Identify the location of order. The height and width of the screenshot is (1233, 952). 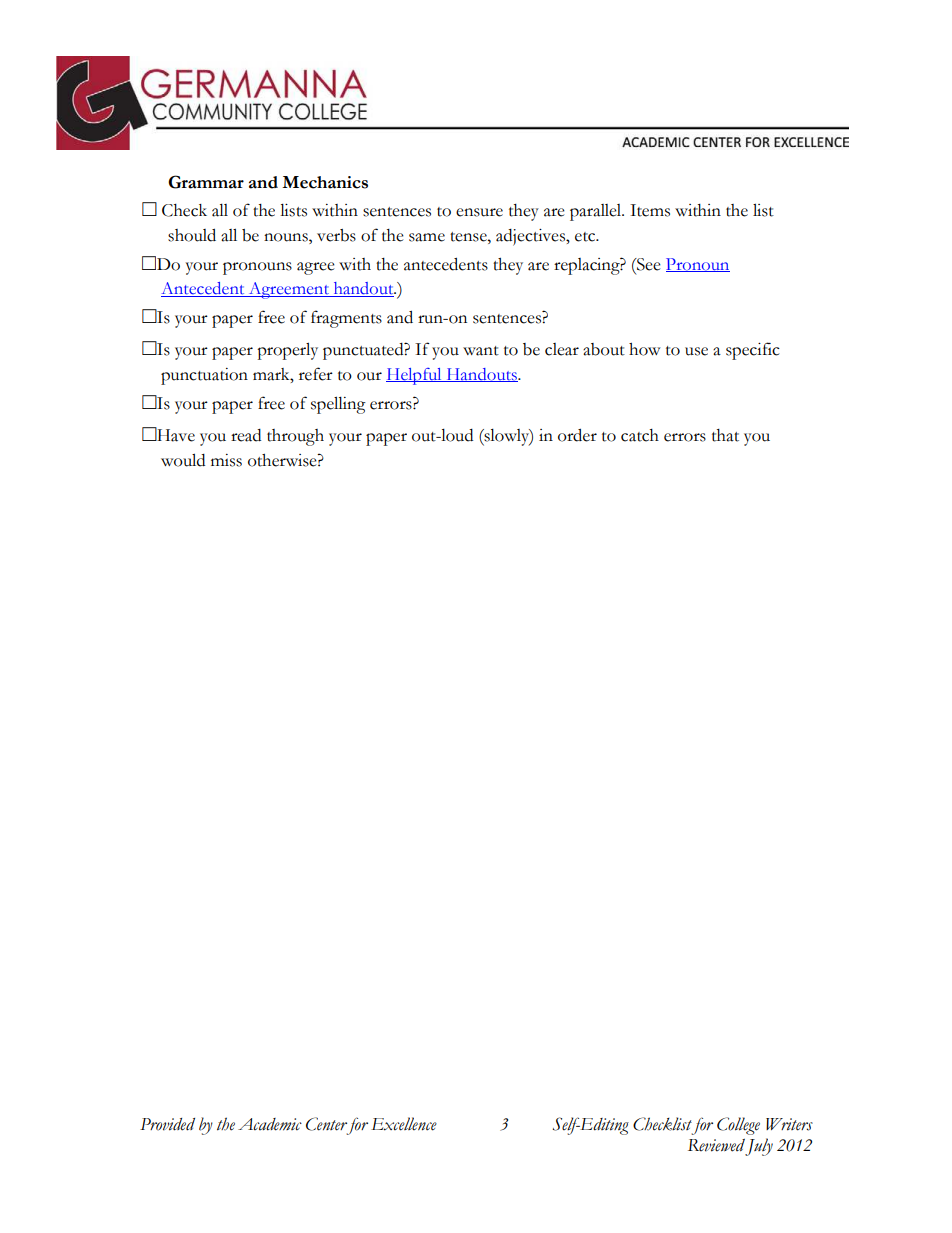
(577, 435).
